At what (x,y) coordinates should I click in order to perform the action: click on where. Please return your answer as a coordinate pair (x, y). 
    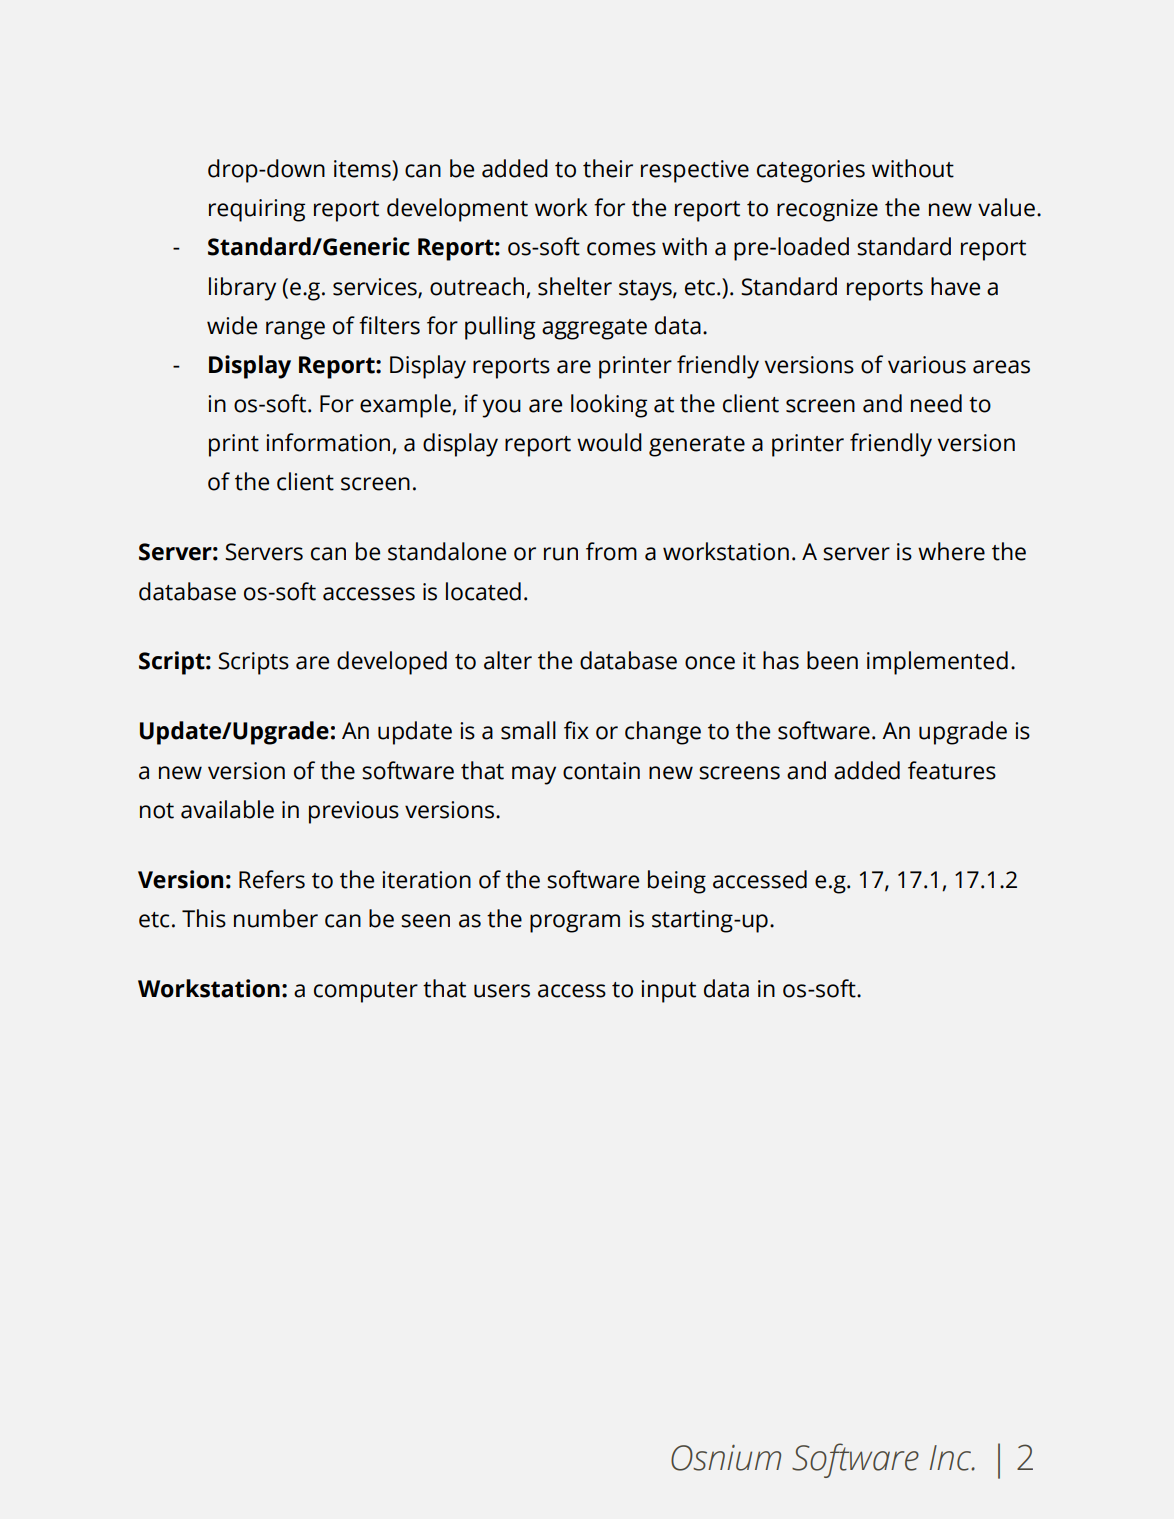
    Looking at the image, I should click on (951, 551).
